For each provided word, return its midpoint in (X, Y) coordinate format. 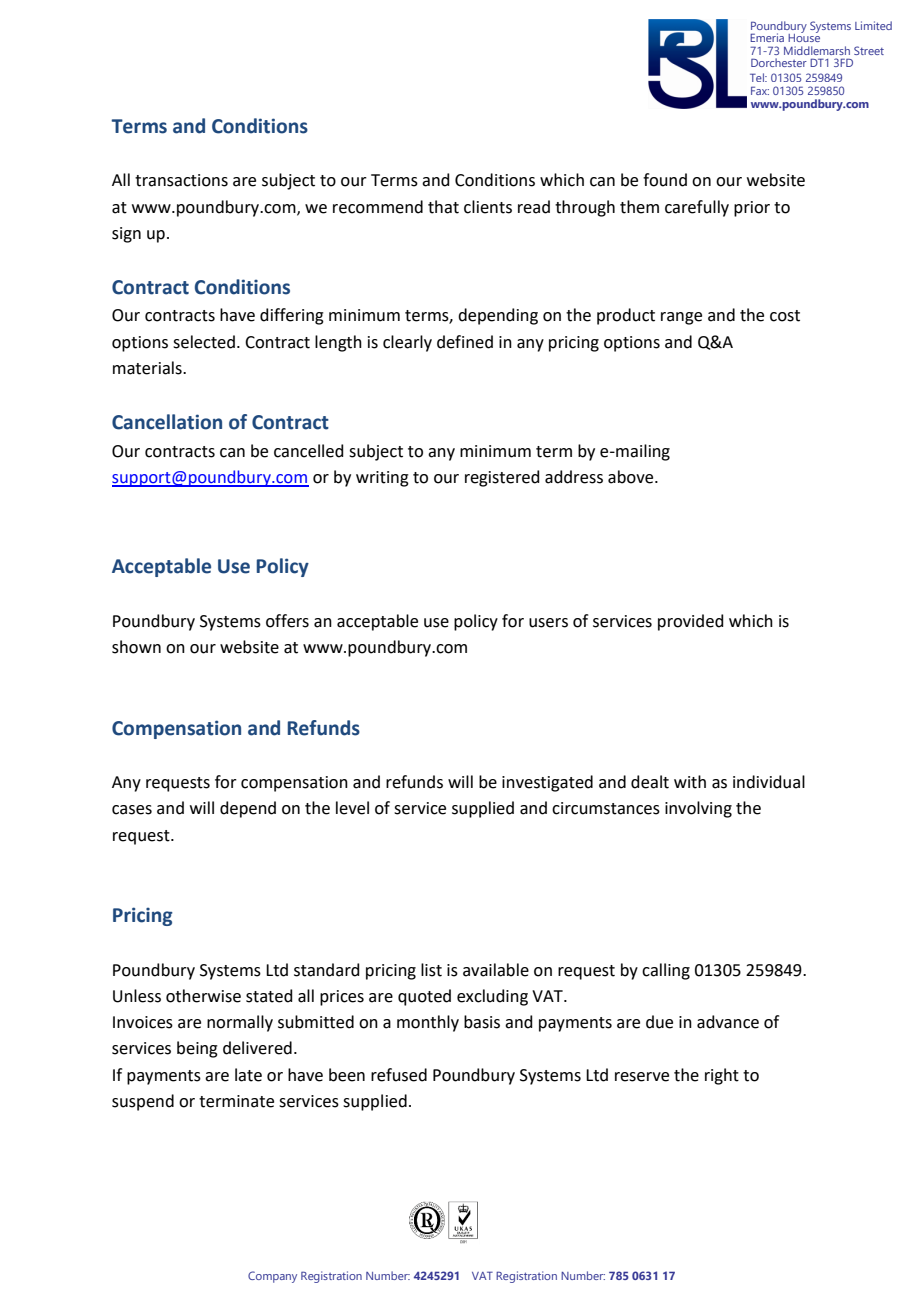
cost (785, 316)
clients (488, 207)
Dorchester (779, 62)
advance (728, 1022)
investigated (547, 783)
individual (769, 782)
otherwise (203, 996)
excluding (492, 997)
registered (502, 478)
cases (132, 810)
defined (465, 342)
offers (287, 621)
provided (691, 622)
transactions (181, 180)
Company (272, 1277)
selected (204, 342)
